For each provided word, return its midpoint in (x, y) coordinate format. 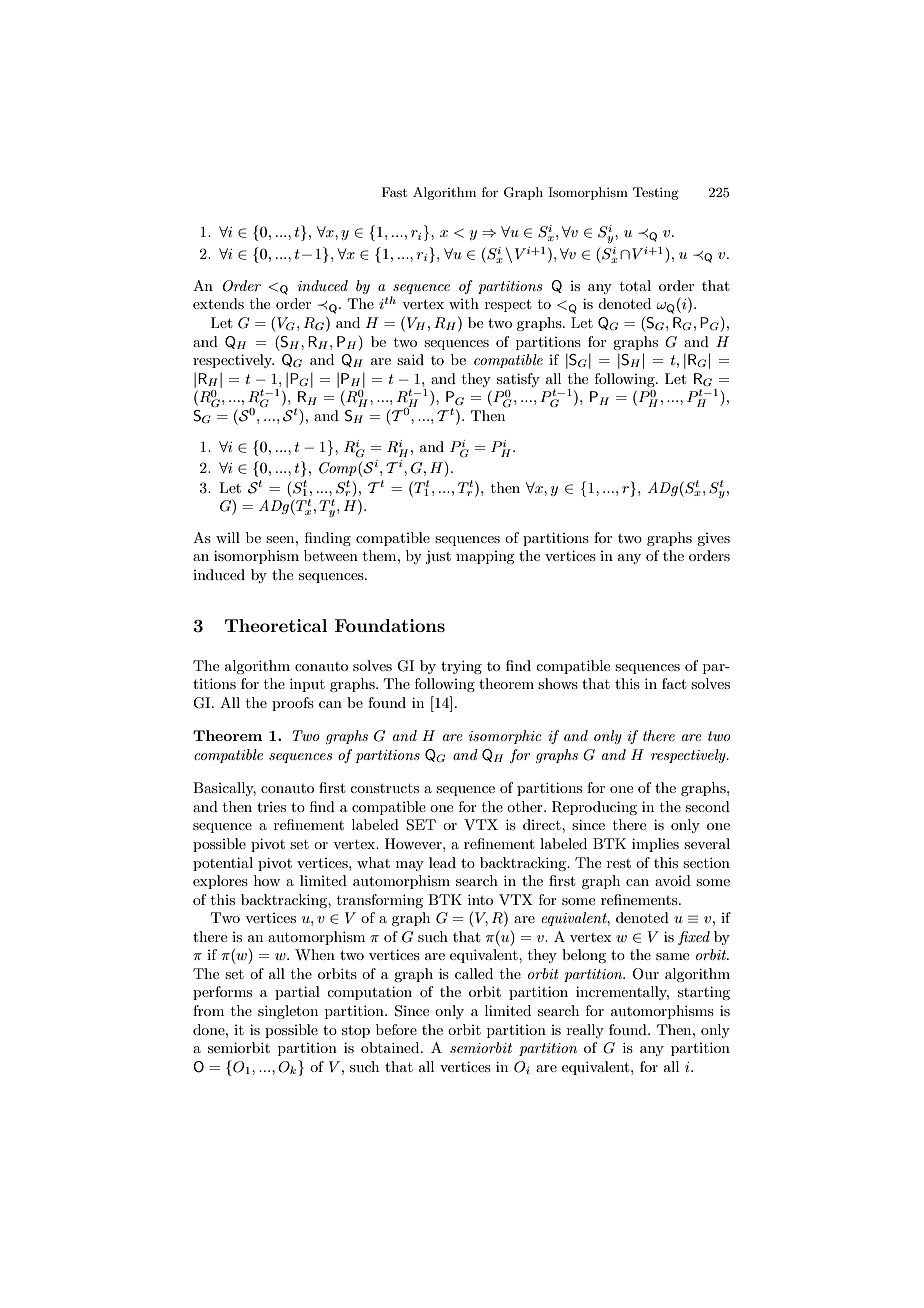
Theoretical (276, 625)
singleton (288, 1012)
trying (461, 667)
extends (218, 303)
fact (674, 683)
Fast (394, 192)
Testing (656, 193)
